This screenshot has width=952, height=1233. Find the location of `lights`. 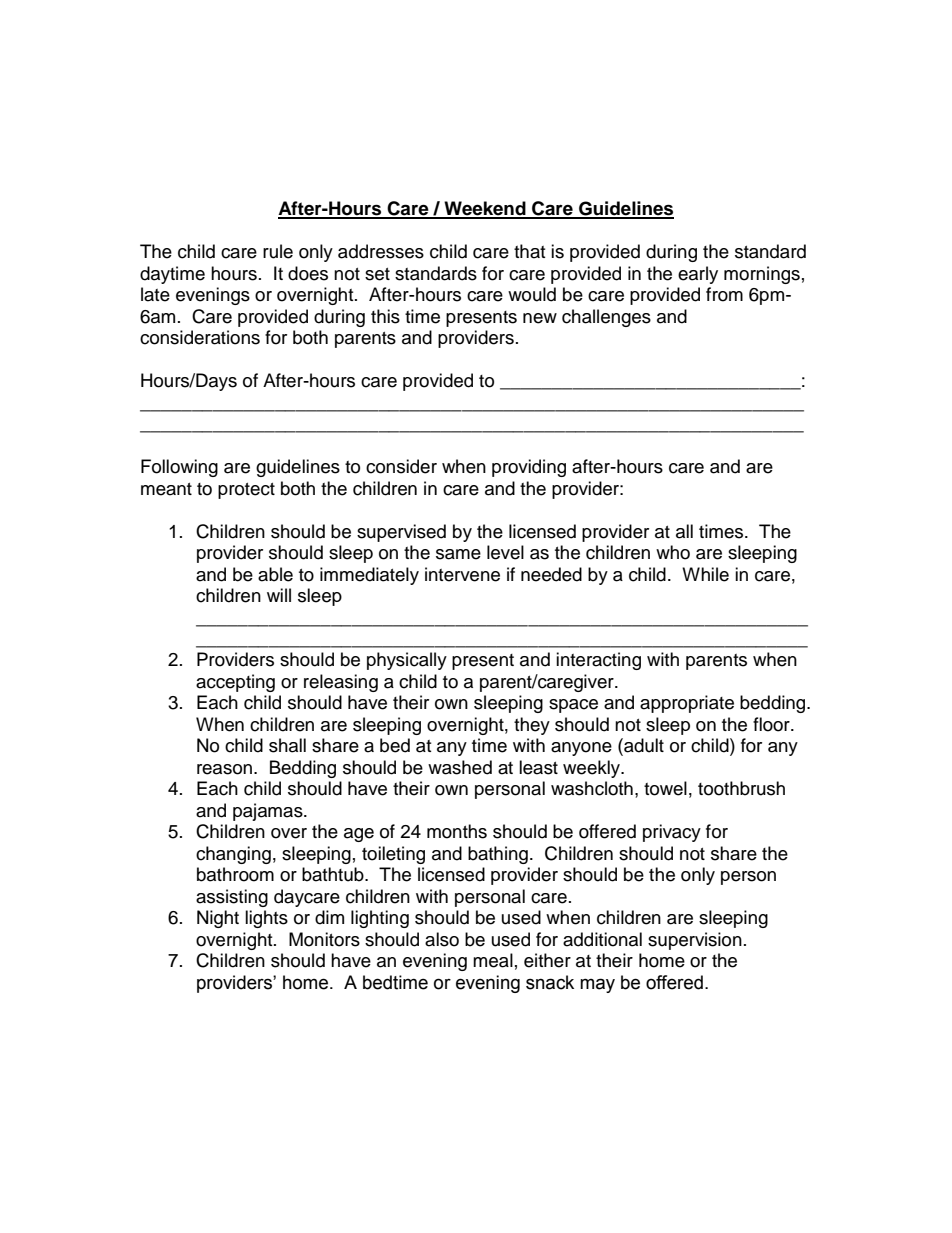

lights is located at coordinates (266, 919).
